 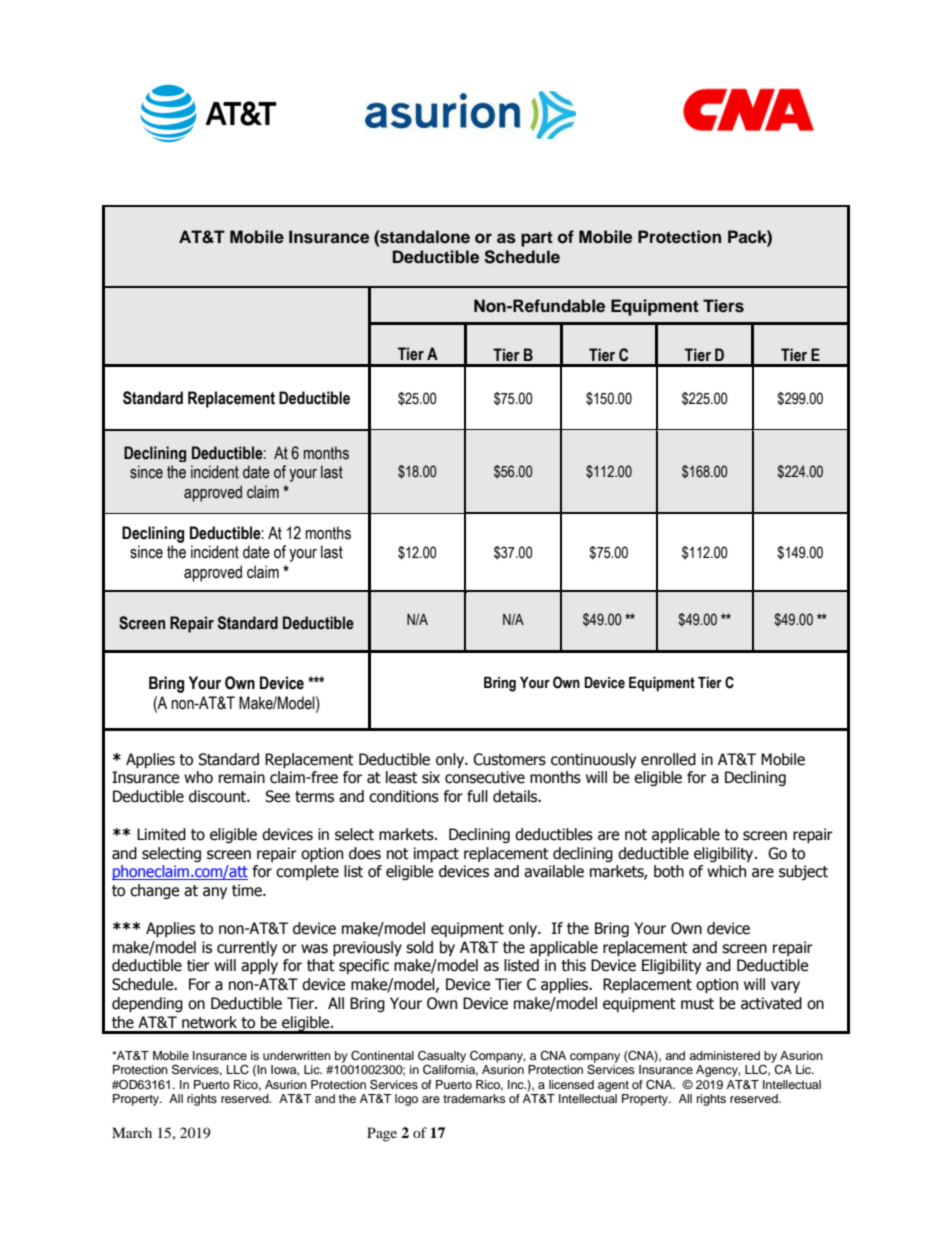 What do you see at coordinates (668, 759) in the page?
I see `enrolled` at bounding box center [668, 759].
